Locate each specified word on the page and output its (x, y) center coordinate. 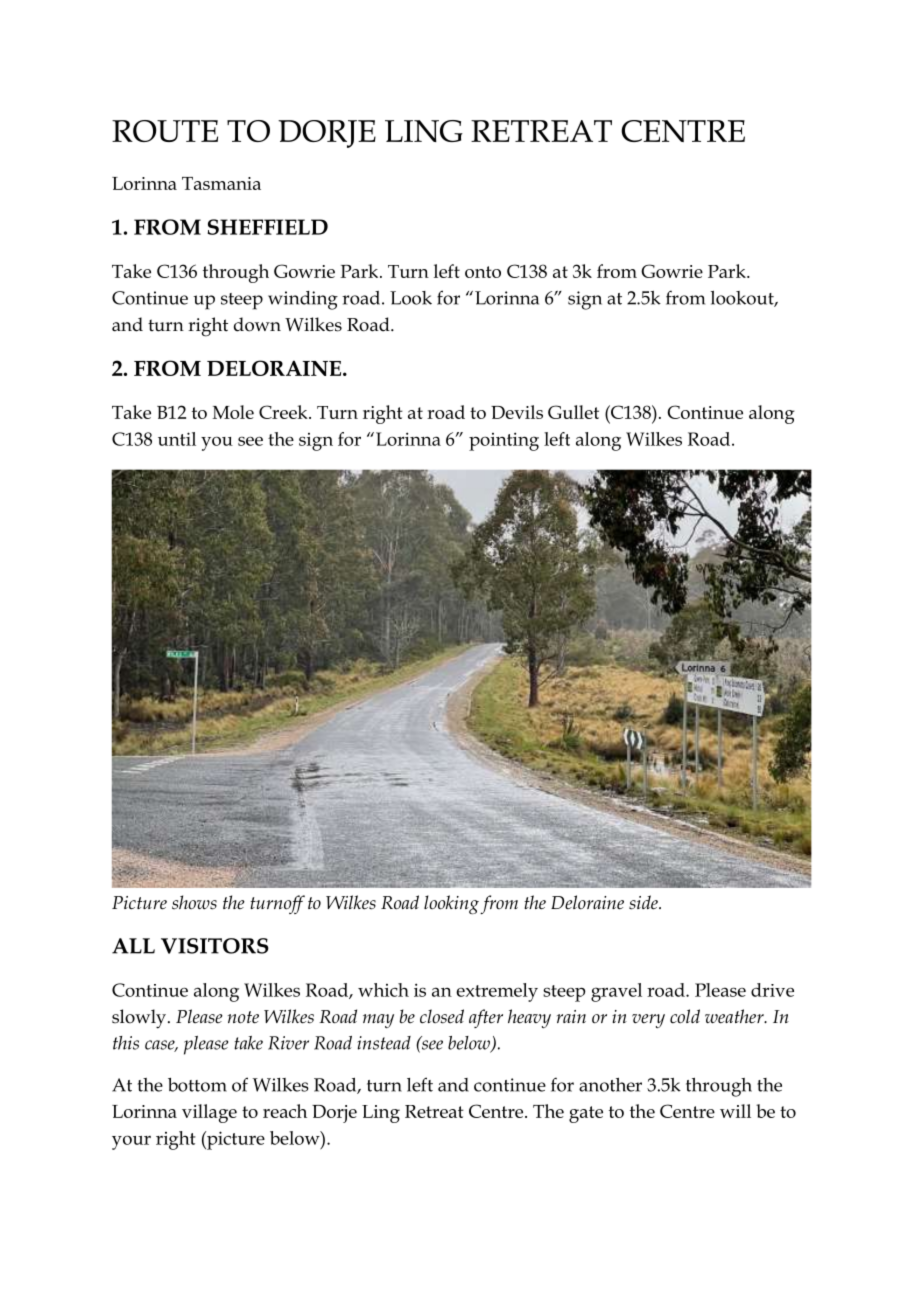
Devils (517, 412)
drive (772, 990)
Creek (284, 412)
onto (483, 272)
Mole (233, 412)
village (209, 1113)
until (177, 439)
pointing (504, 441)
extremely (497, 992)
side (644, 902)
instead (384, 1043)
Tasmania (221, 183)
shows (194, 902)
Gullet (573, 412)
